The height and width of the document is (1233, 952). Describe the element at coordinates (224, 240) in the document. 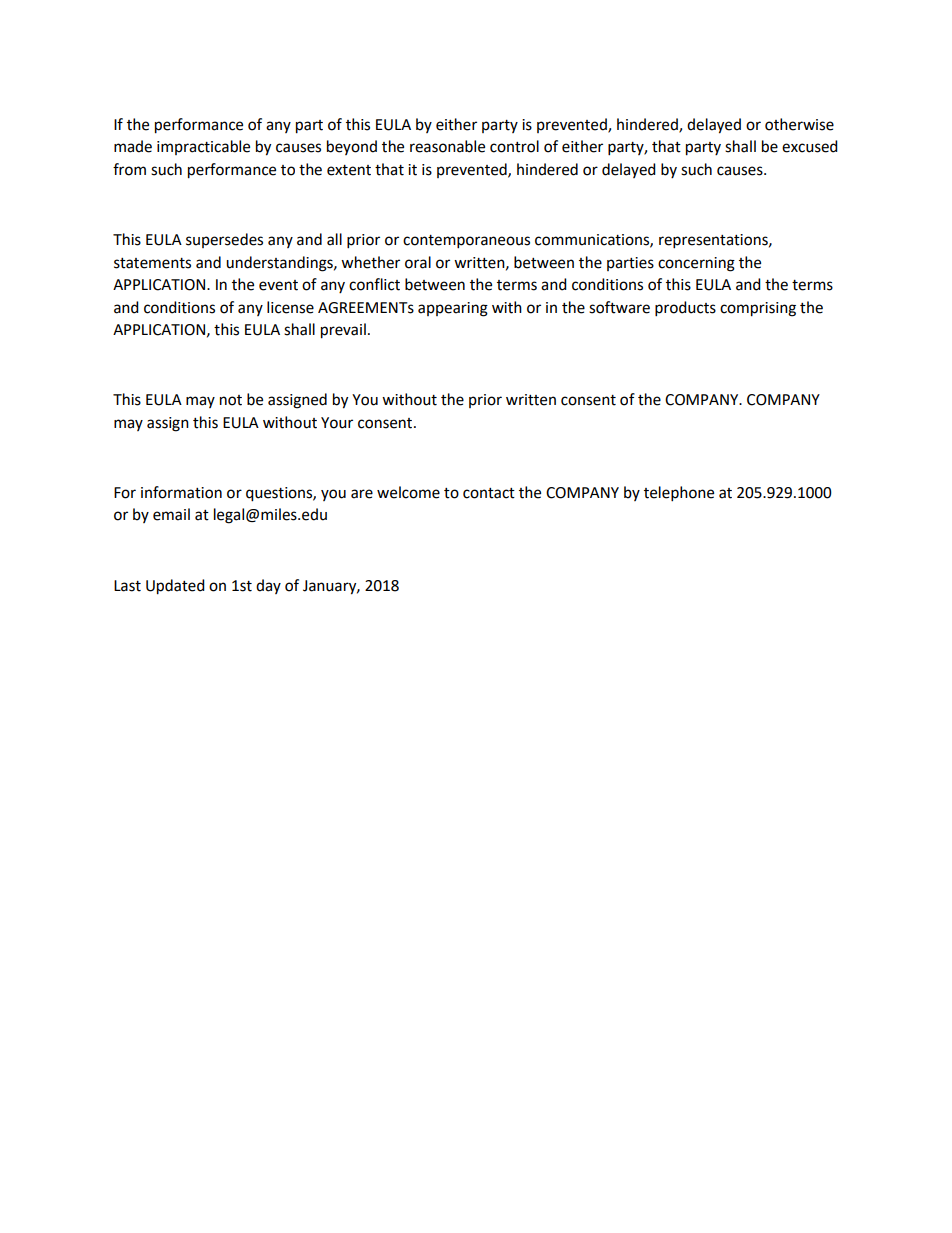

I see `supersedes` at that location.
